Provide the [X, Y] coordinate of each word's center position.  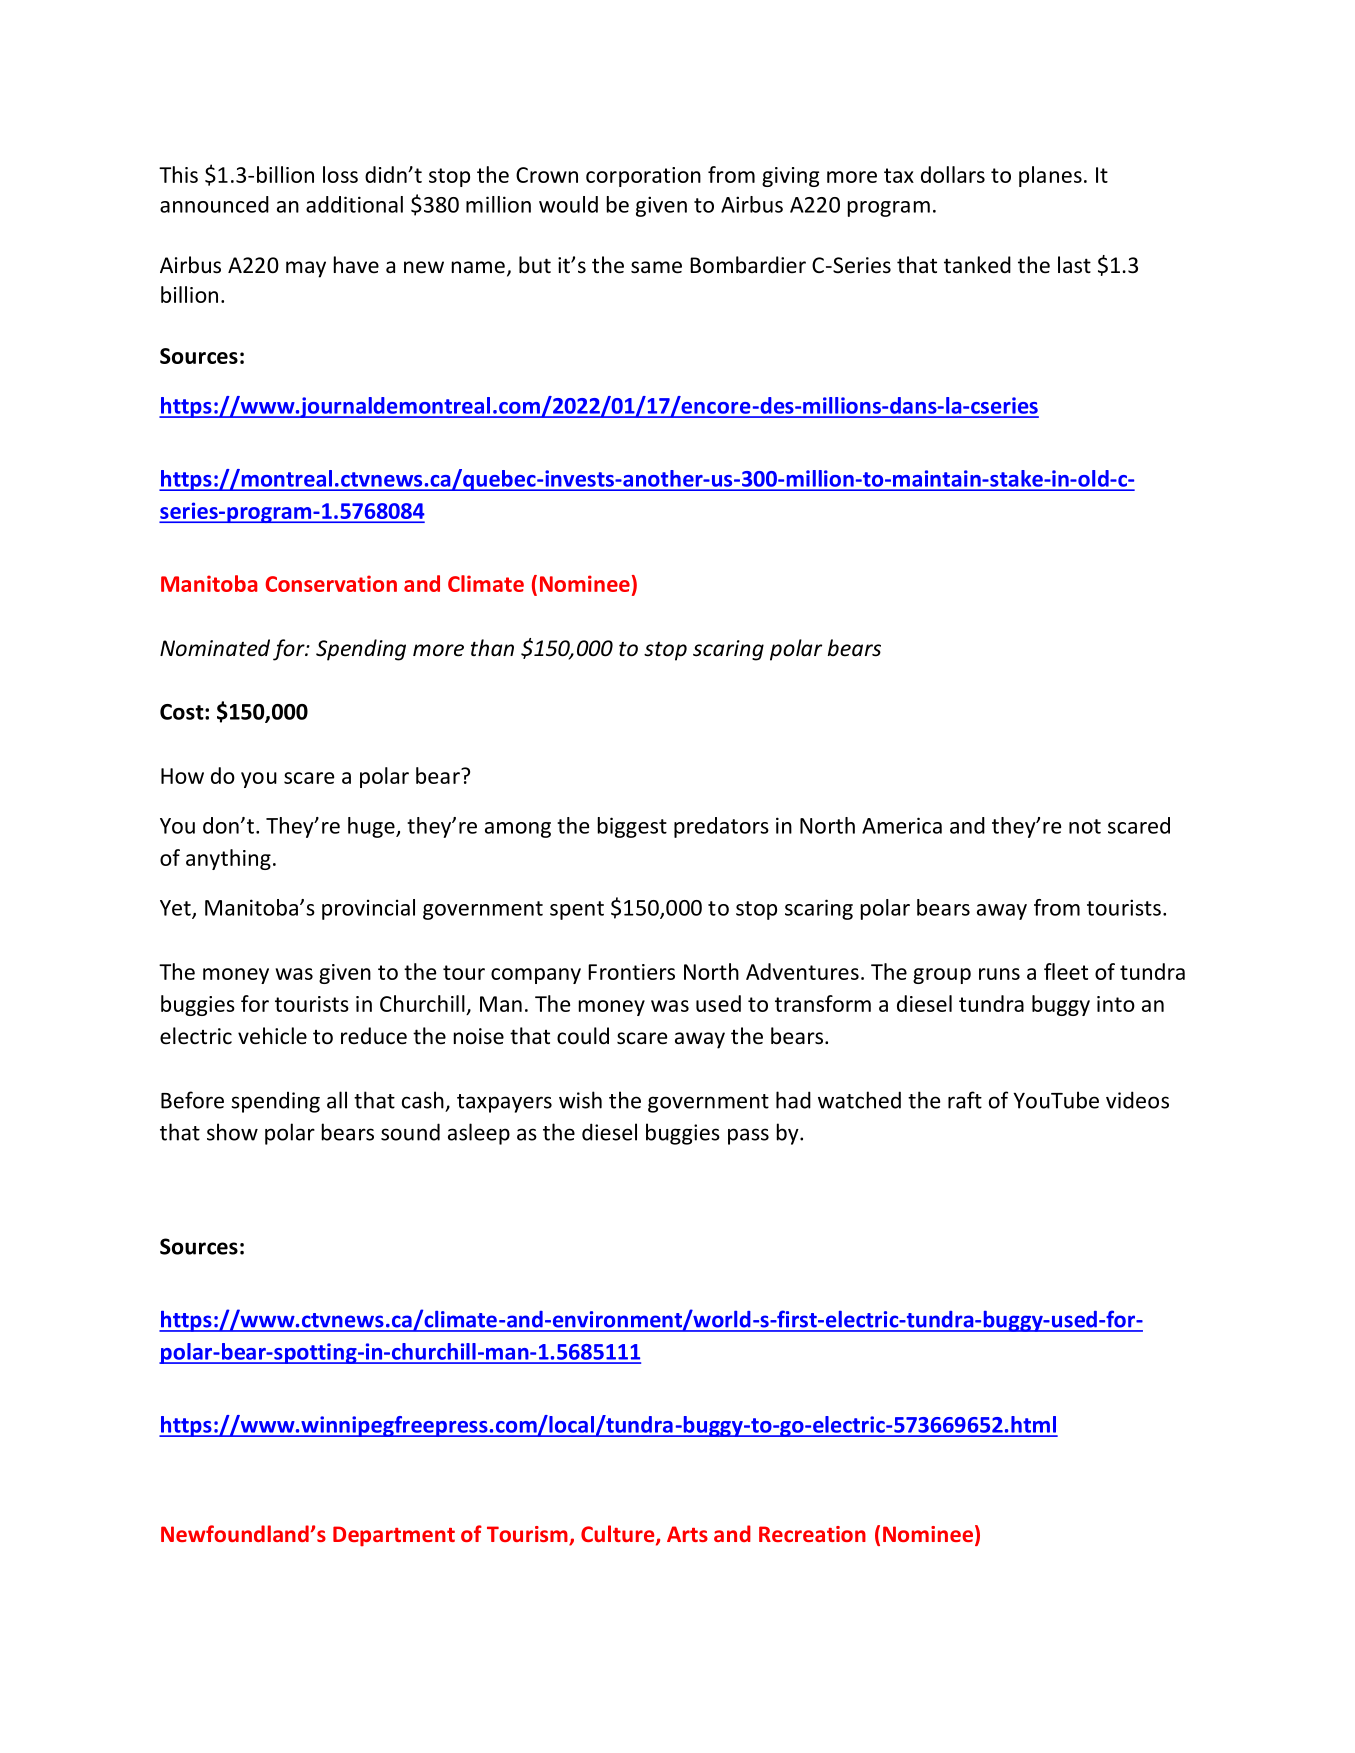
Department [394, 1536]
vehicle [272, 1036]
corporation [643, 177]
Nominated [215, 648]
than [492, 647]
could [583, 1036]
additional [354, 204]
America [902, 825]
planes [1050, 176]
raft [965, 1100]
